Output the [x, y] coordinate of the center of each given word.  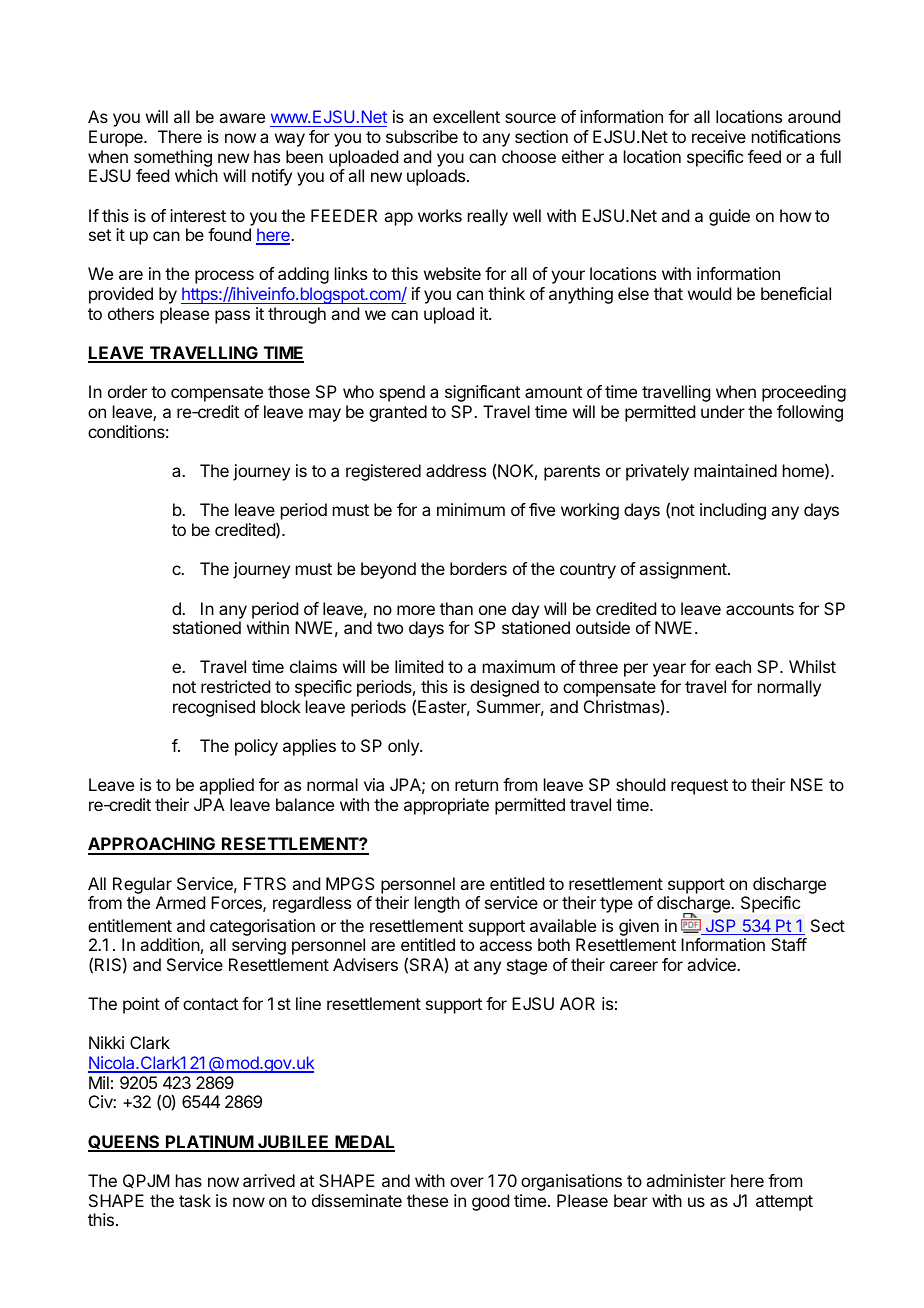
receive [719, 136]
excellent [466, 116]
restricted [235, 686]
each [733, 666]
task [195, 1200]
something [173, 158]
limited [419, 666]
